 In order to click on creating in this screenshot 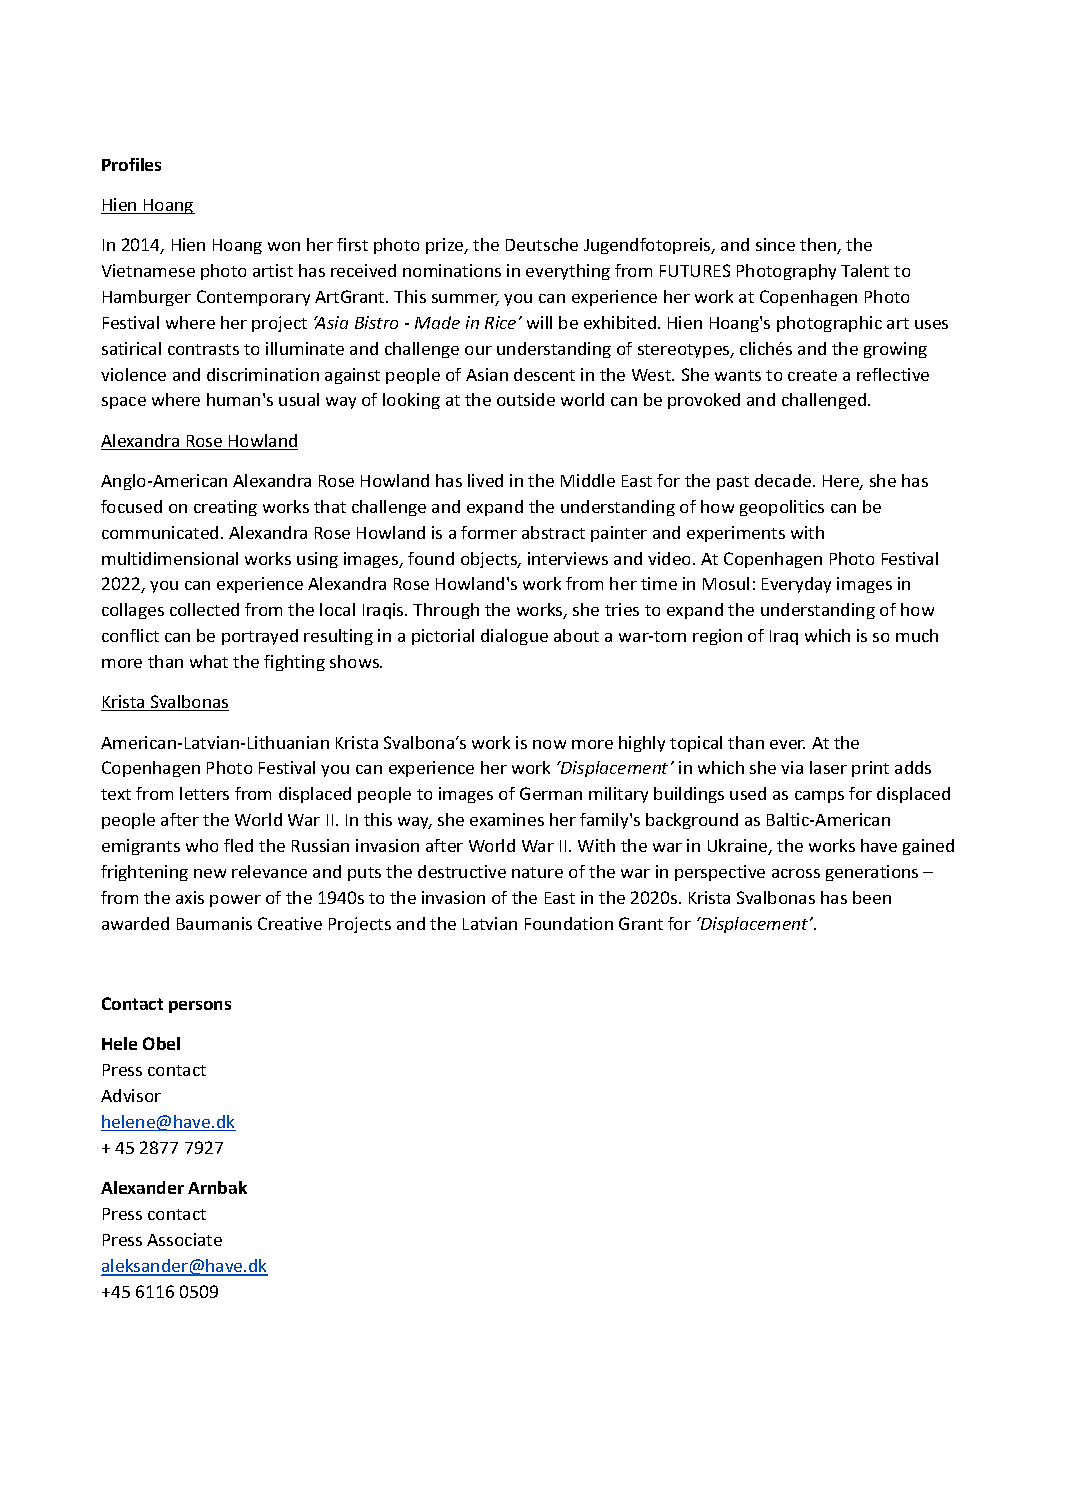, I will do `click(225, 508)`.
